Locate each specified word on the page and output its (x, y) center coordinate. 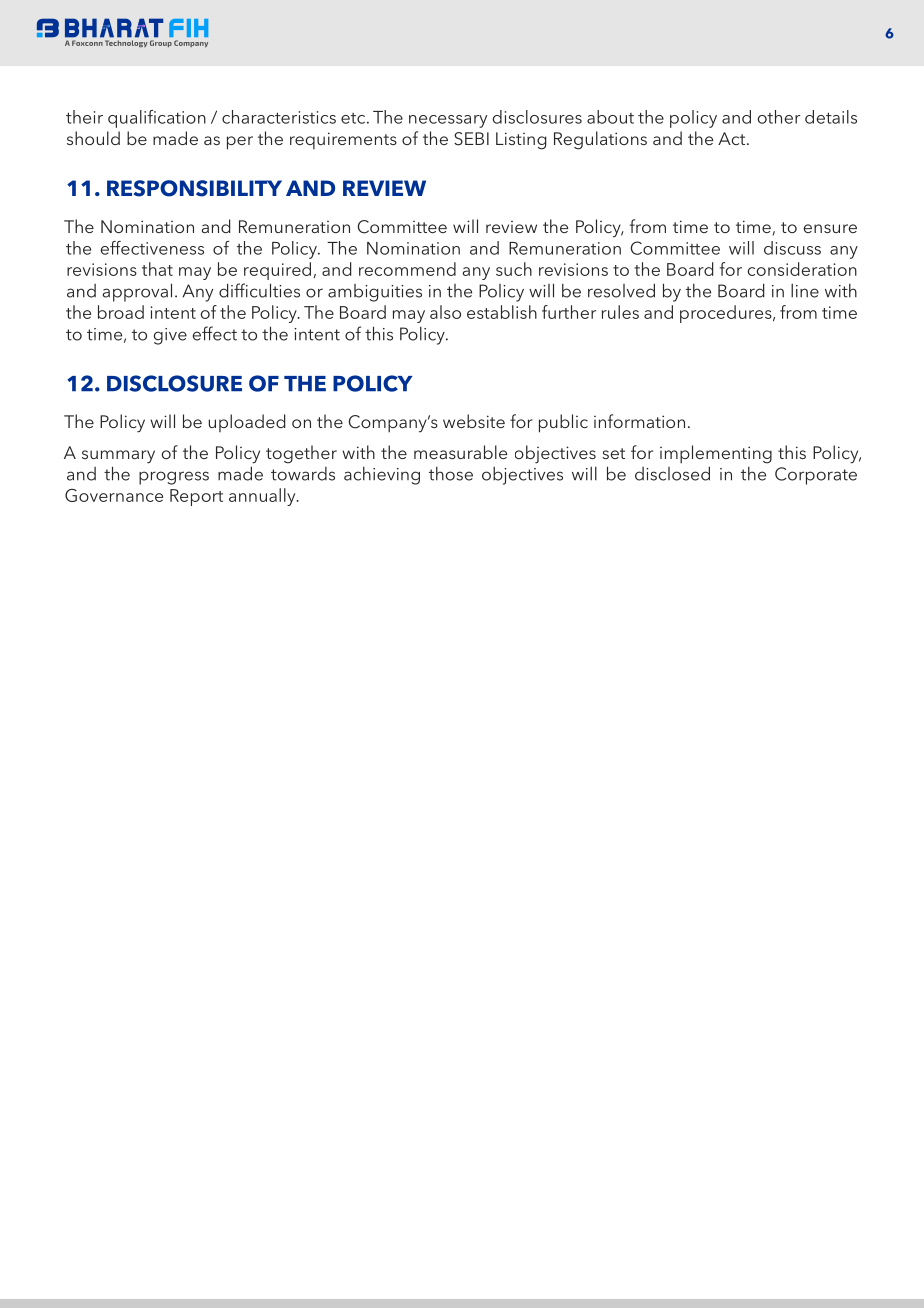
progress (174, 478)
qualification (157, 119)
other (778, 117)
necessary (448, 121)
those (451, 474)
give (170, 336)
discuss (792, 248)
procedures (727, 314)
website (474, 421)
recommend (407, 269)
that (157, 269)
